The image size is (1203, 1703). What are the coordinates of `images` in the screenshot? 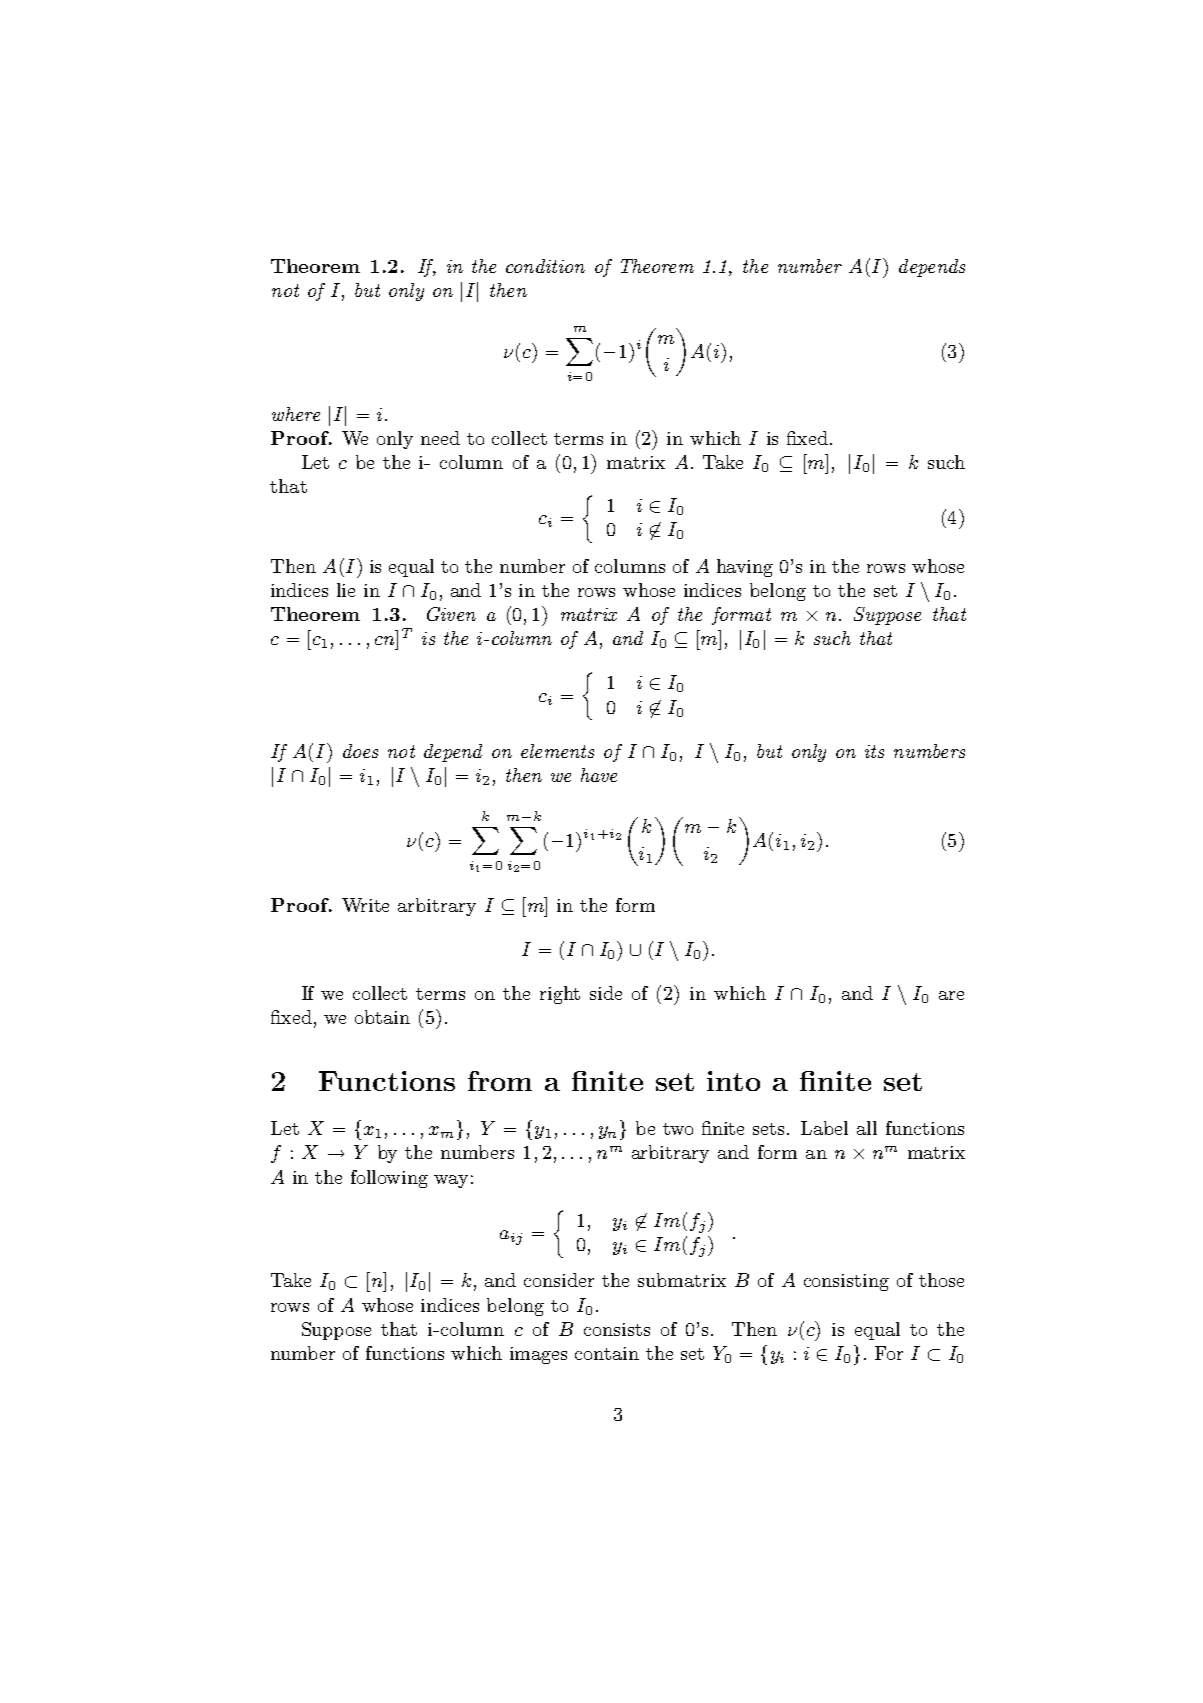 It's located at (538, 1355).
